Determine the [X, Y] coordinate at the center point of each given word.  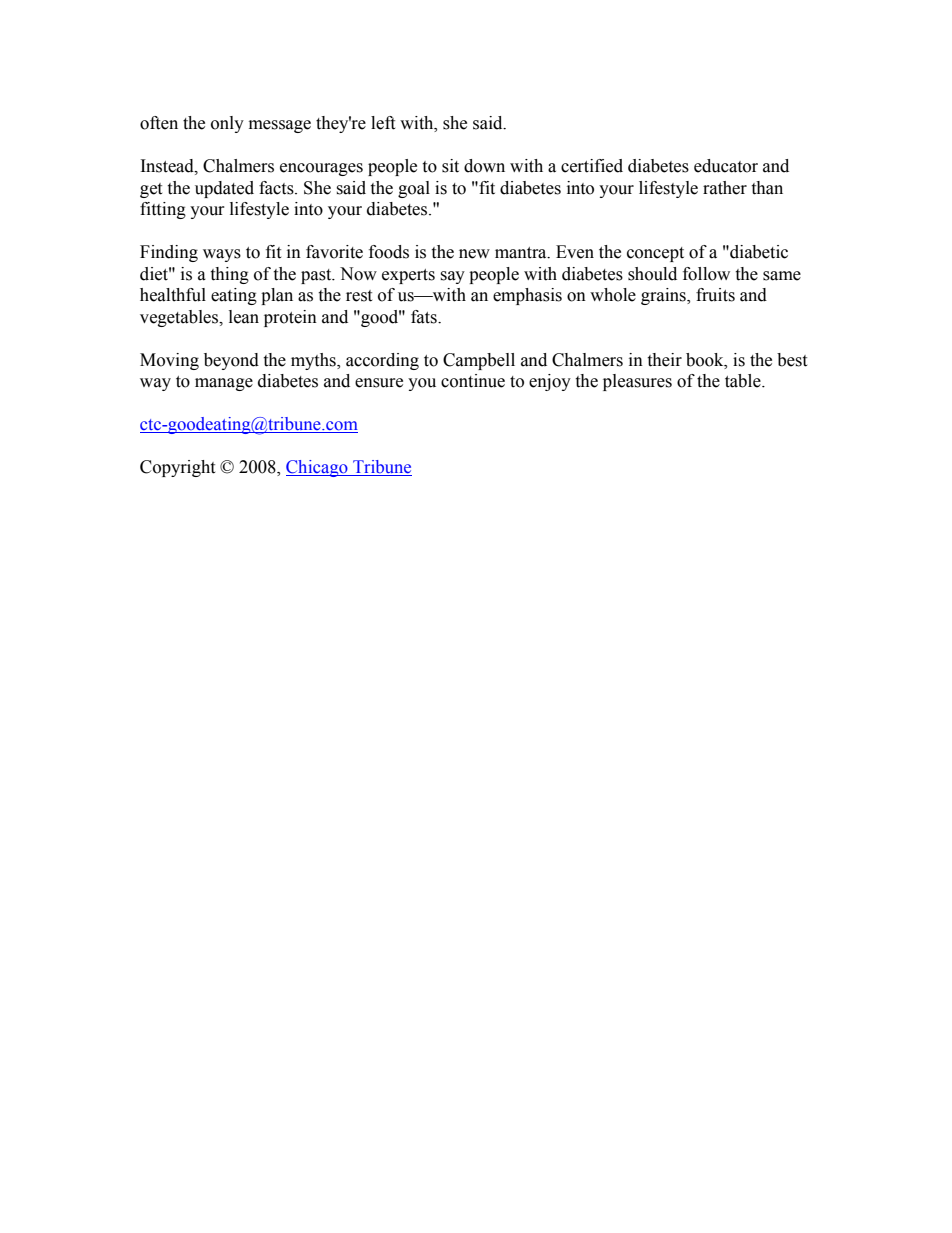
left [383, 123]
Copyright [177, 468]
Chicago [318, 468]
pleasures [637, 382]
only [227, 124]
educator [726, 166]
